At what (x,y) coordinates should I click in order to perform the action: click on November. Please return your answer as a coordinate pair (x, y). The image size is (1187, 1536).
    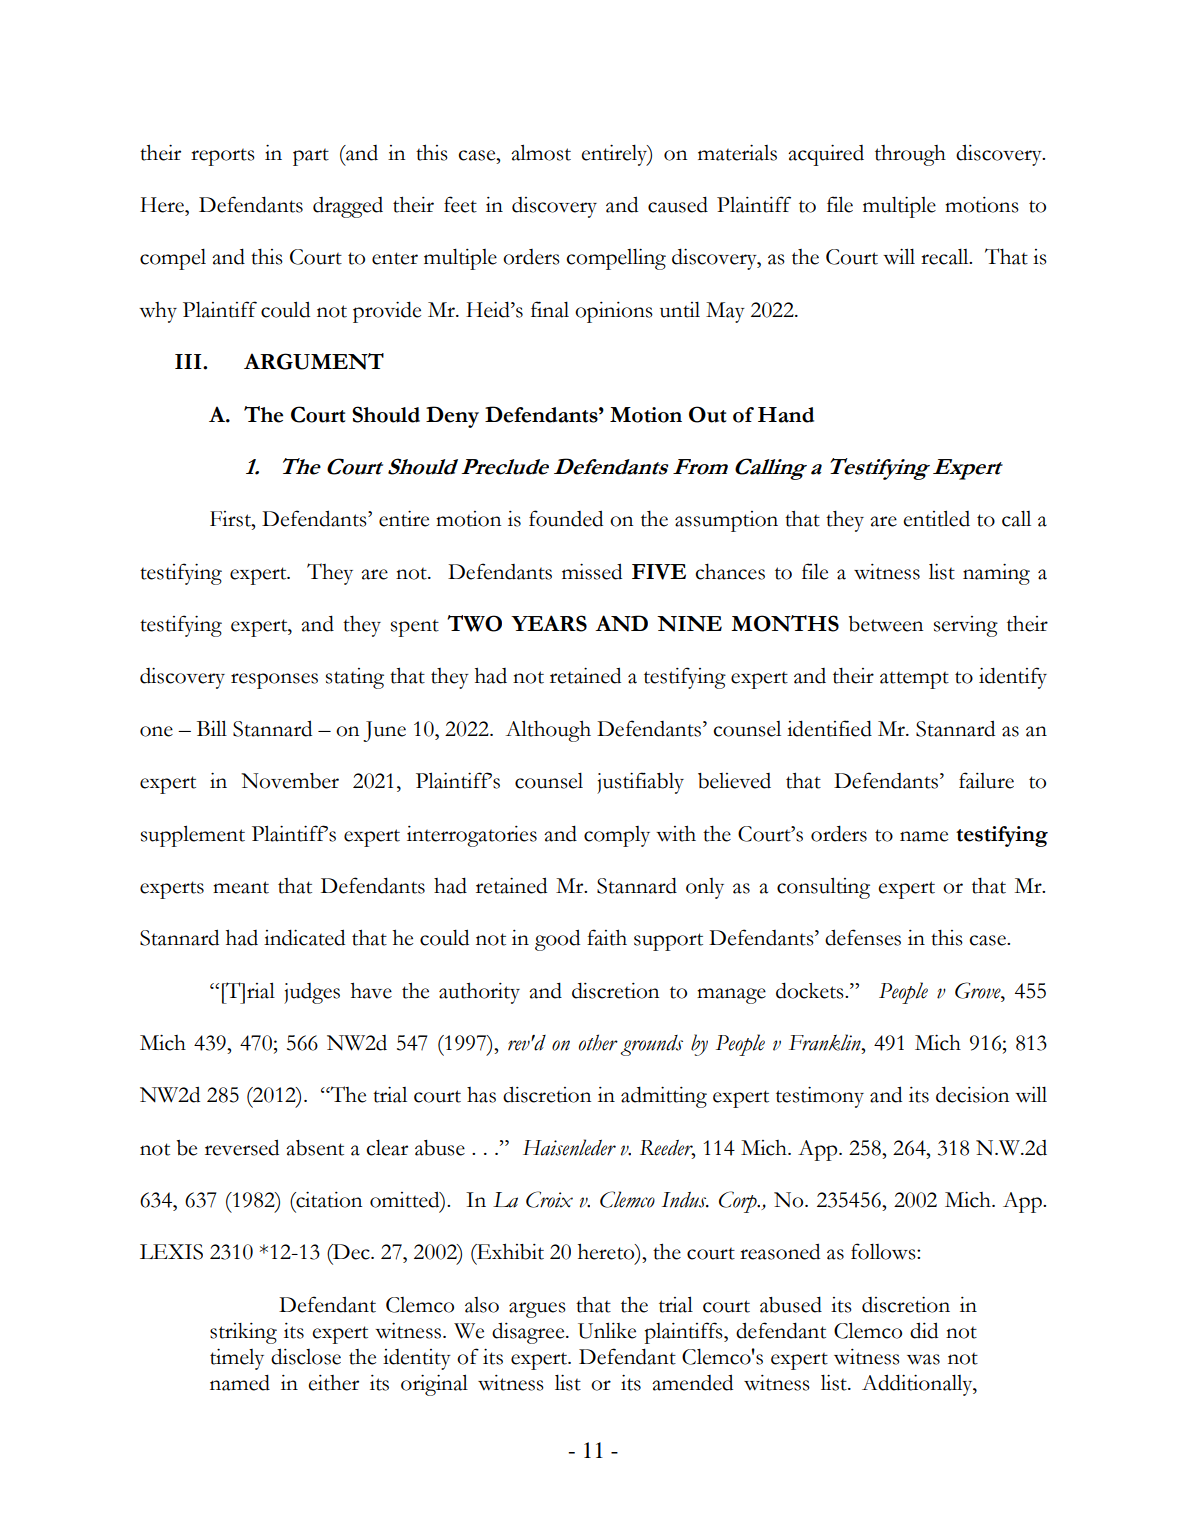
    Looking at the image, I should click on (290, 781).
